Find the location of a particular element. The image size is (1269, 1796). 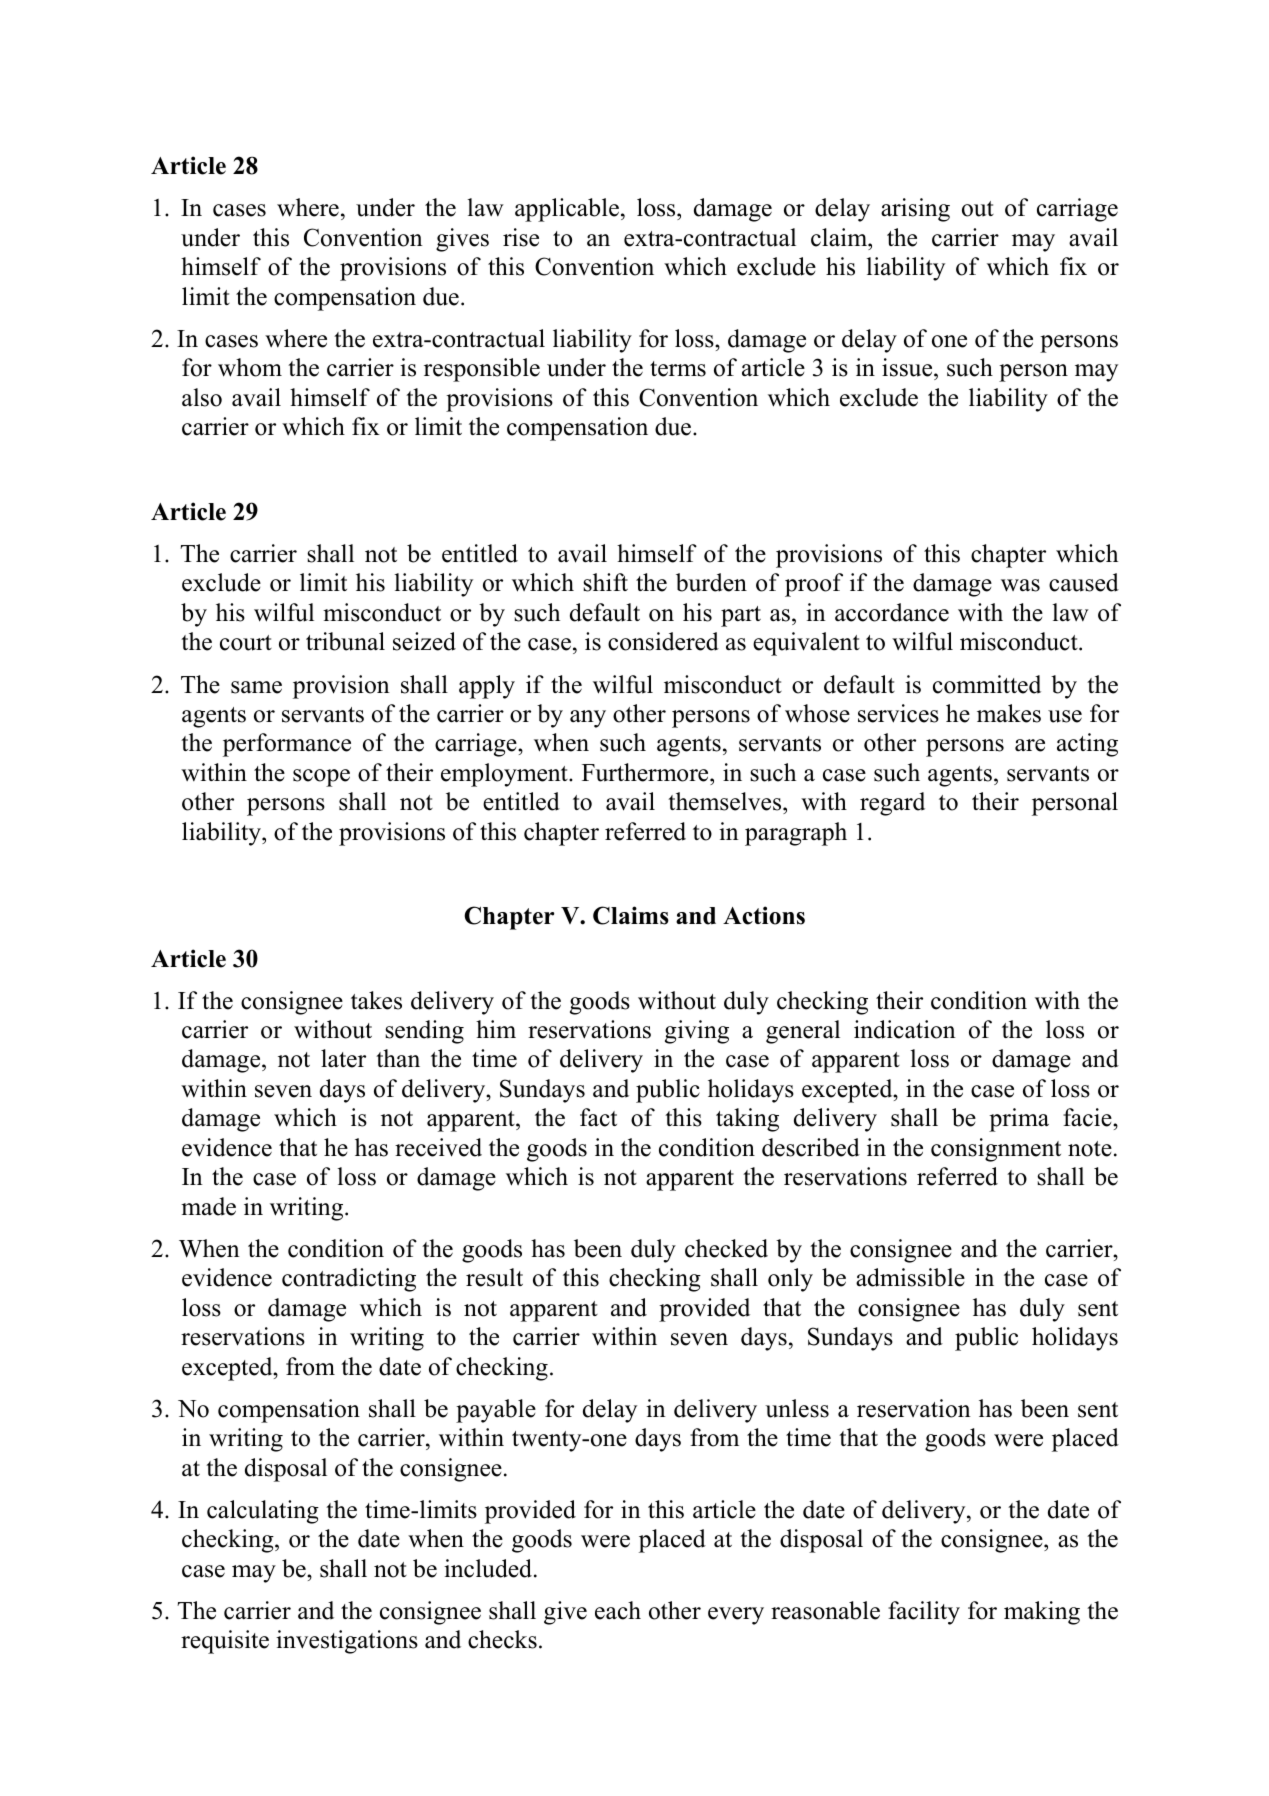

applicable is located at coordinates (567, 210).
